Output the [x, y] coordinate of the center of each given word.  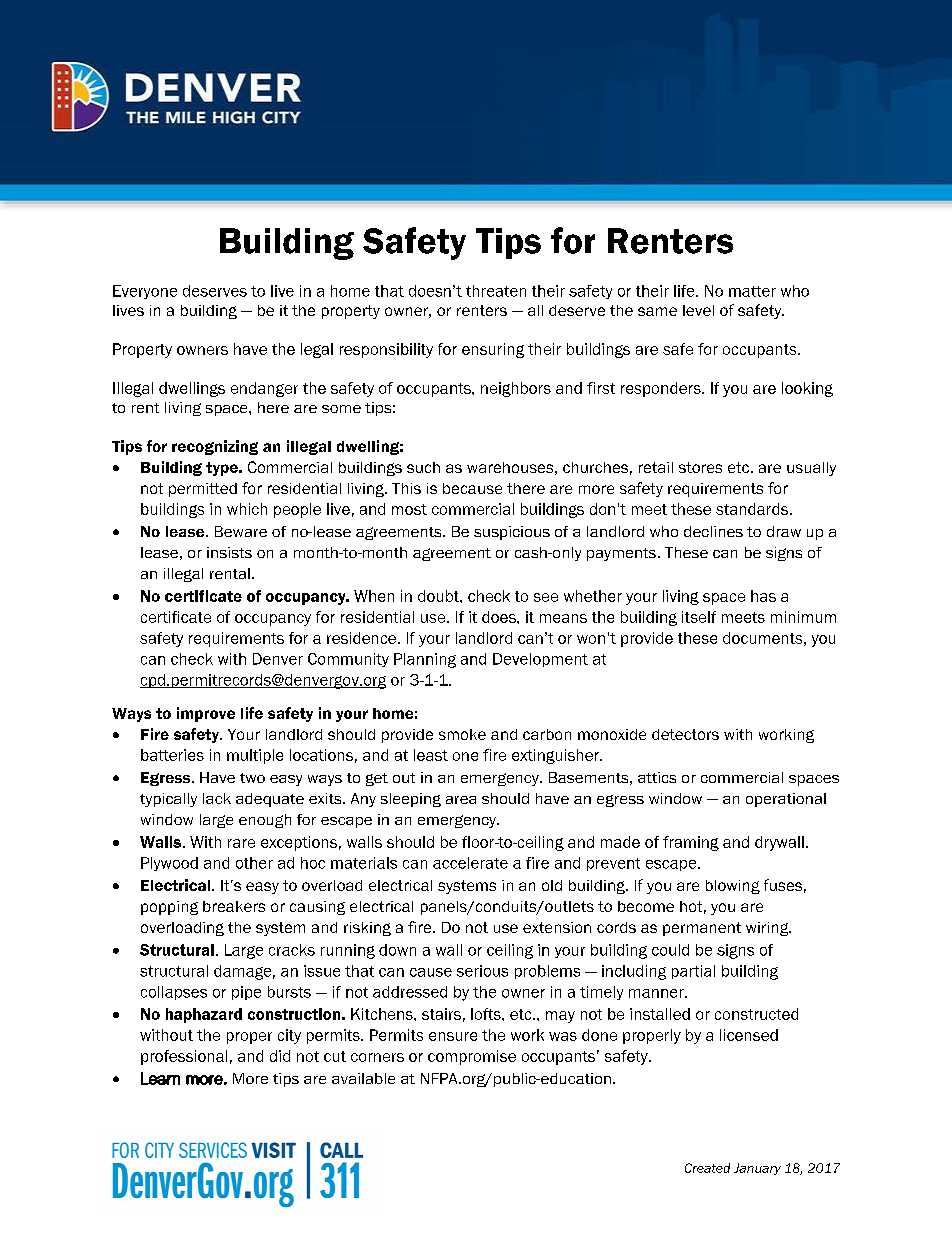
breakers [234, 906]
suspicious [512, 533]
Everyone [145, 292]
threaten [496, 291]
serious [482, 971]
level [698, 310]
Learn [160, 1078]
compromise [472, 1057]
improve [206, 714]
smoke [462, 734]
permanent [702, 929]
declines [713, 531]
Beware [241, 531]
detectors [685, 734]
